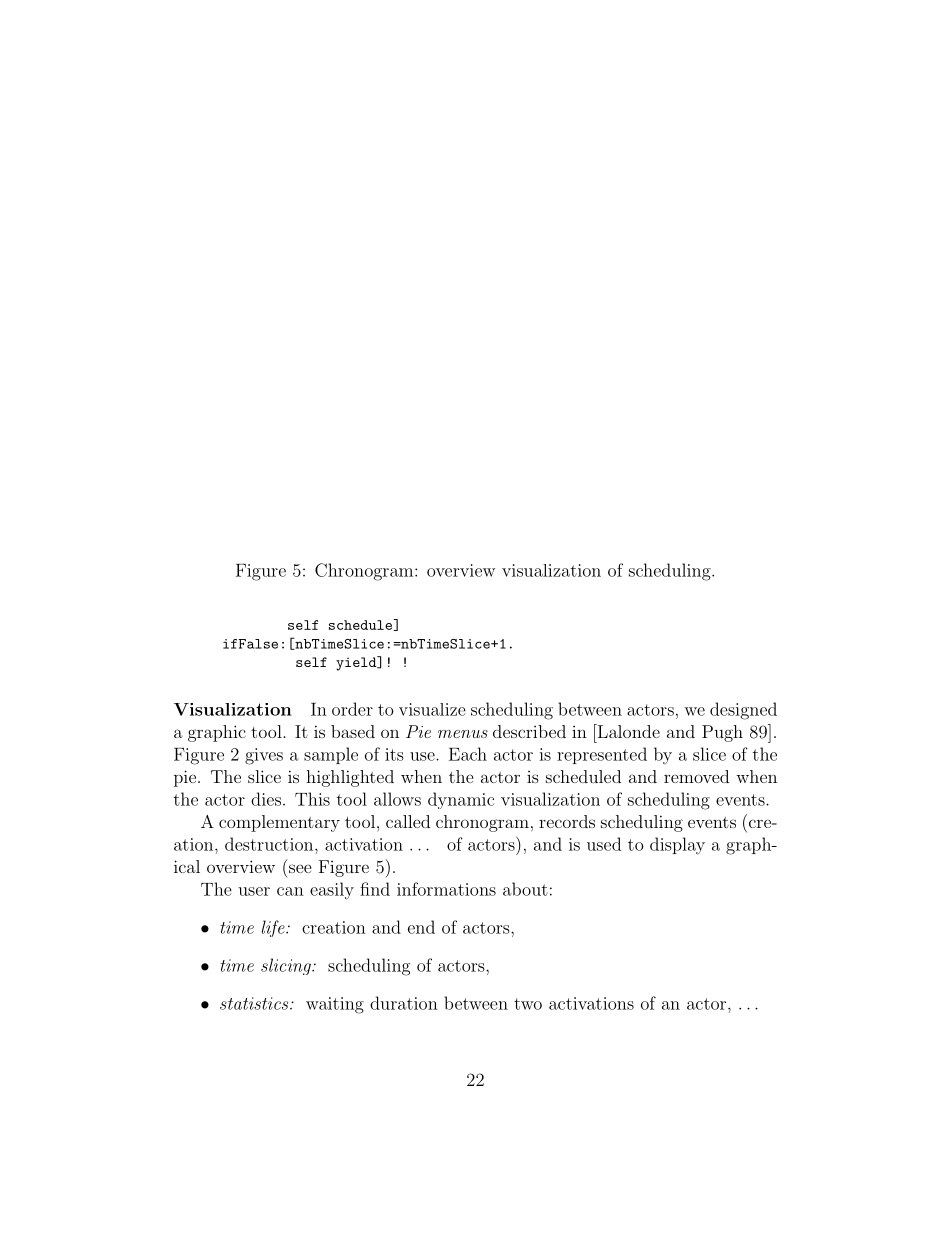 This document has width=952, height=1233. What do you see at coordinates (335, 1005) in the document?
I see `waiting` at bounding box center [335, 1005].
